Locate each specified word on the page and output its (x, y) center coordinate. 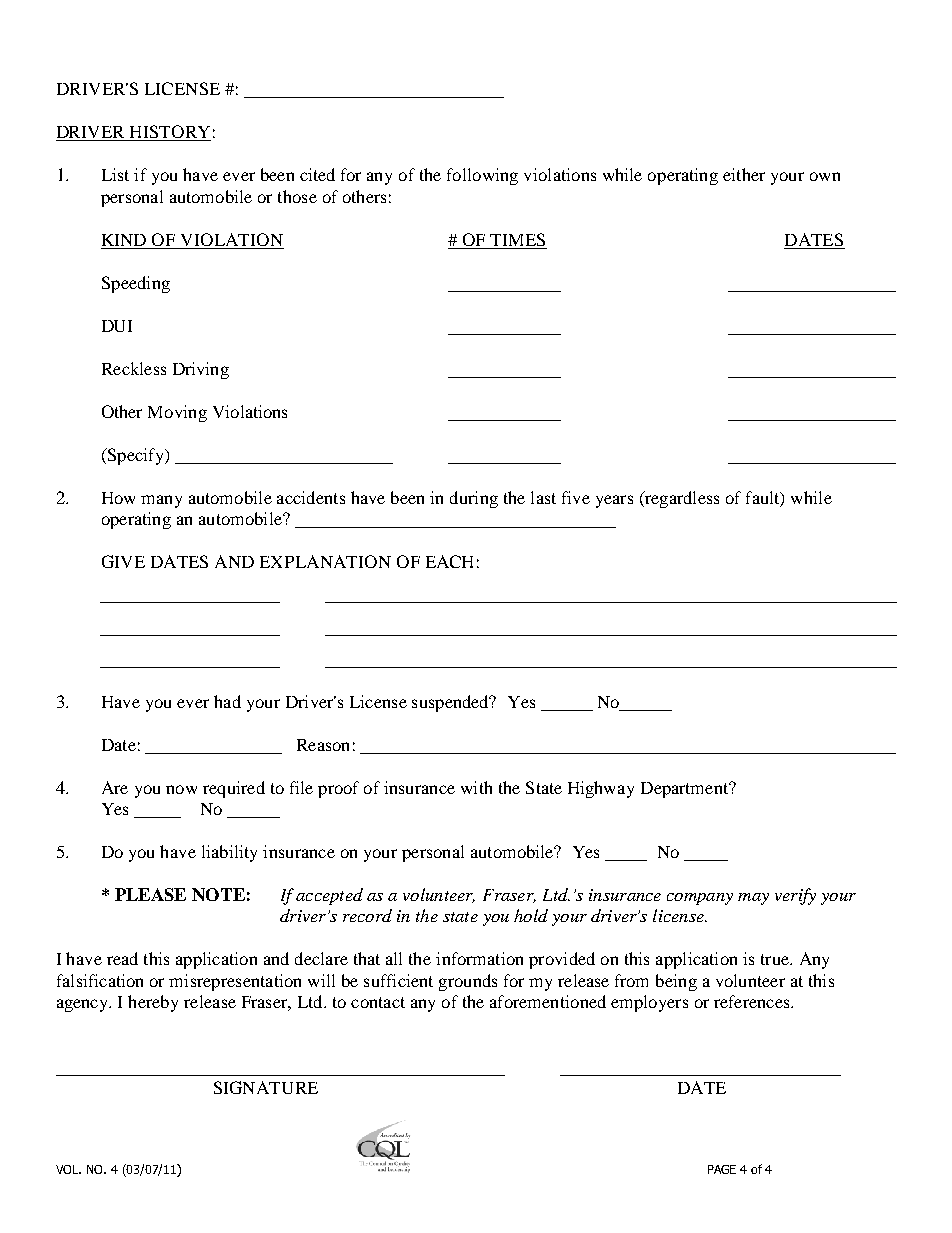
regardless (681, 499)
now (181, 789)
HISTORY (169, 133)
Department (686, 790)
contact (378, 1002)
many (161, 501)
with (476, 787)
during (474, 499)
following (482, 176)
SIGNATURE (266, 1087)
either (744, 174)
